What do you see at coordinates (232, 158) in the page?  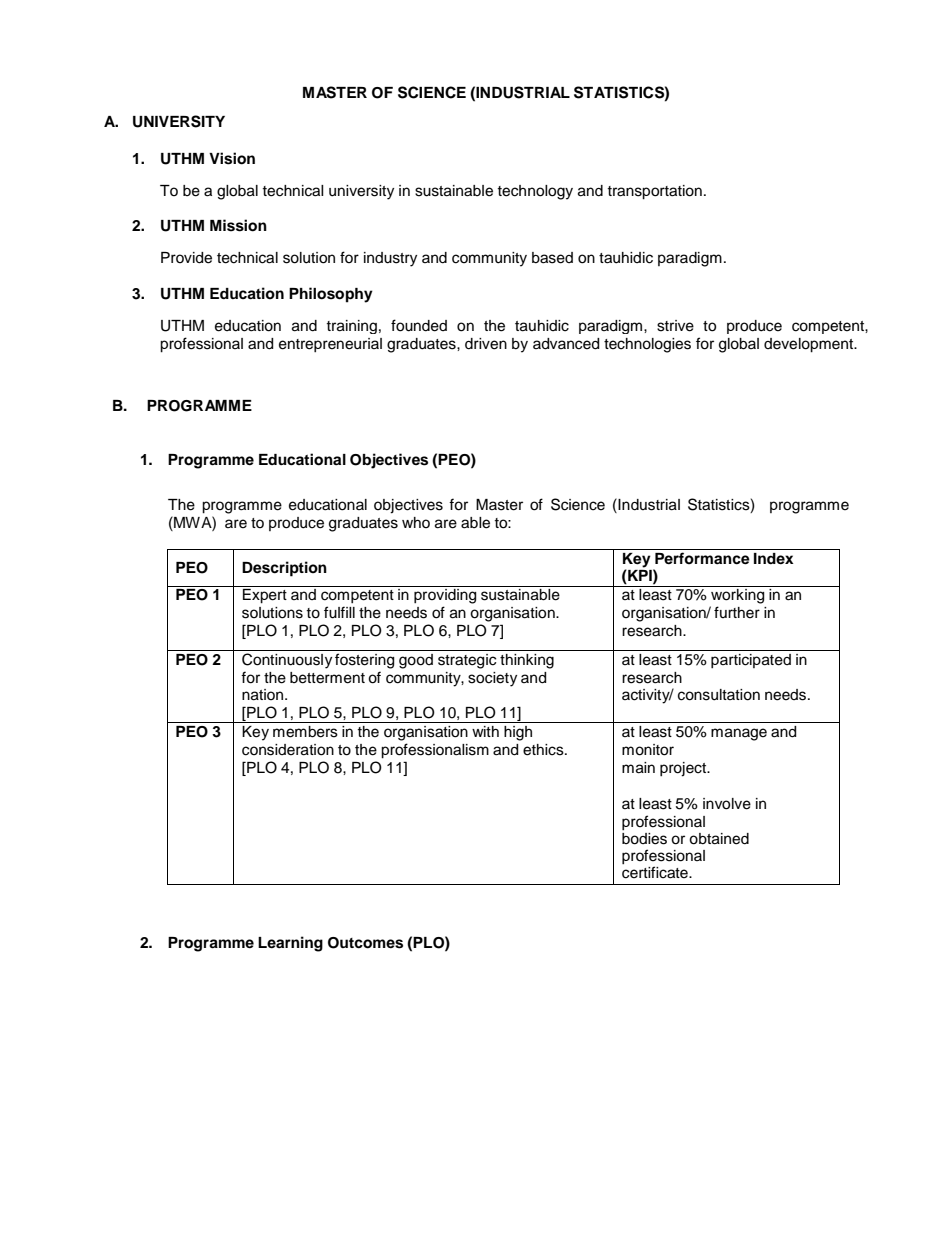 I see `Vision` at bounding box center [232, 158].
